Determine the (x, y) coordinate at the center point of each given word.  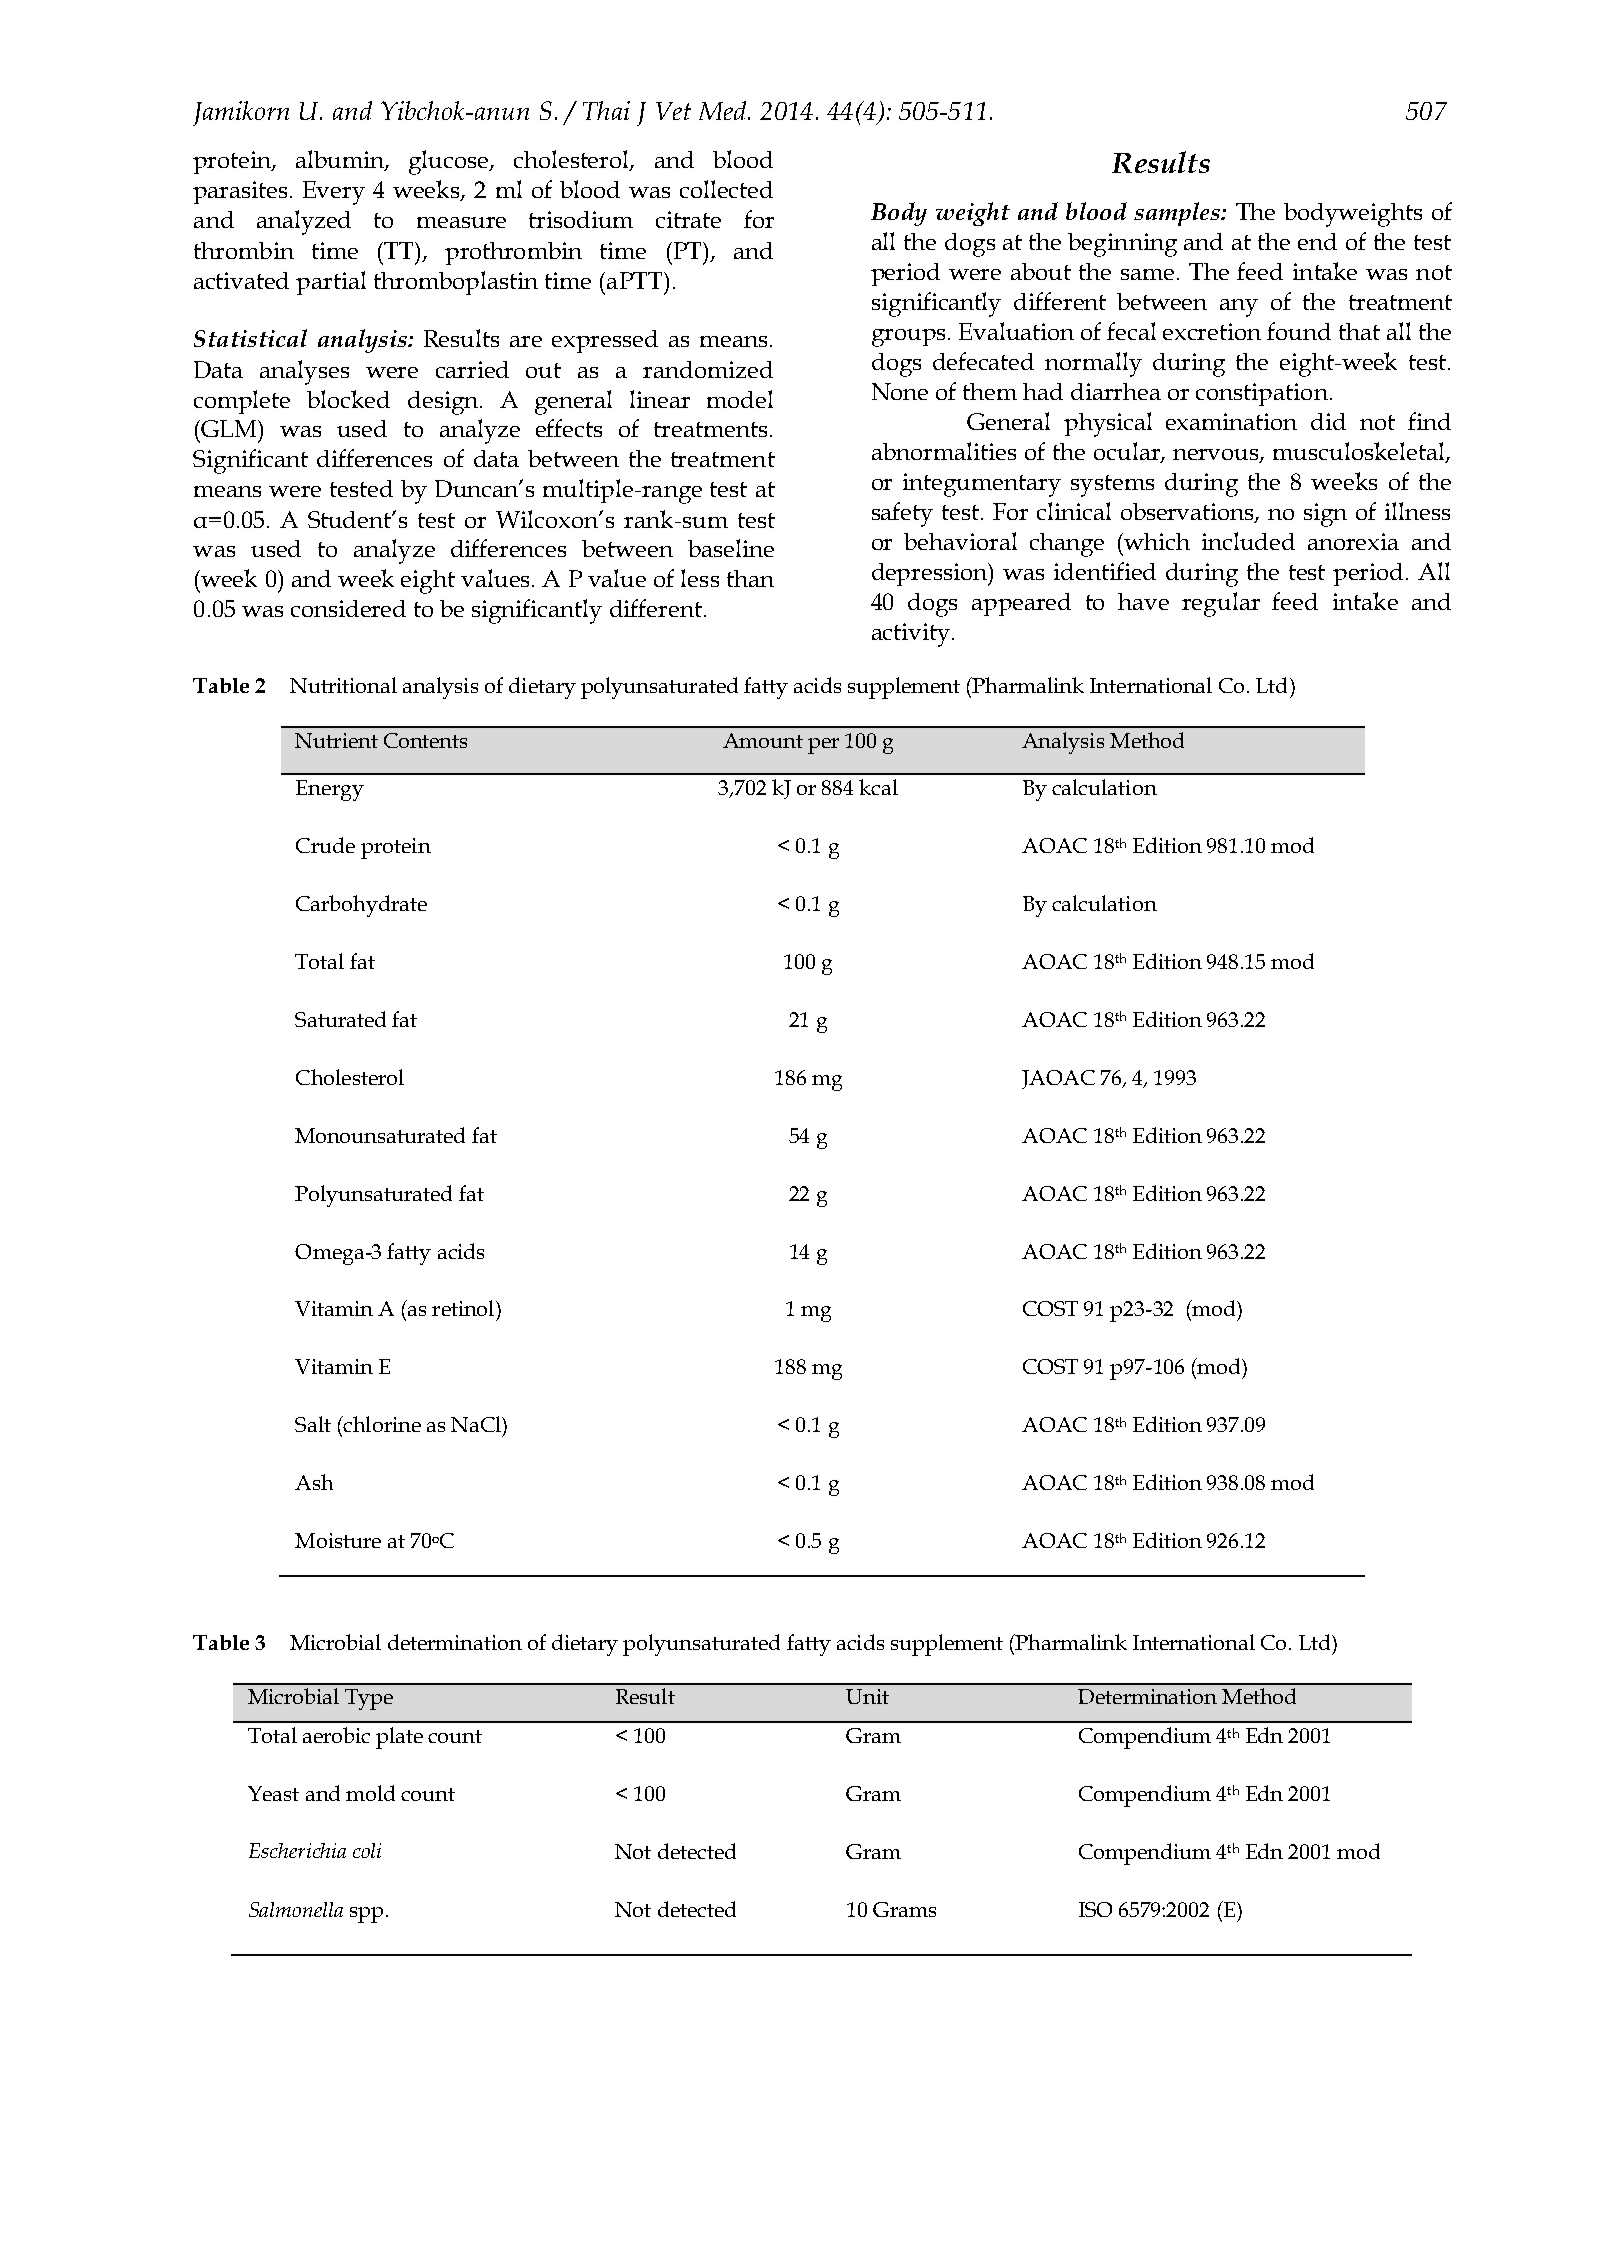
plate (399, 1738)
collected (726, 189)
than (750, 578)
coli (367, 1850)
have (1143, 601)
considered (348, 608)
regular (1221, 604)
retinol (464, 1308)
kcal (878, 787)
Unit (867, 1696)
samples (1178, 214)
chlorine (381, 1424)
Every (334, 193)
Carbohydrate (361, 906)
